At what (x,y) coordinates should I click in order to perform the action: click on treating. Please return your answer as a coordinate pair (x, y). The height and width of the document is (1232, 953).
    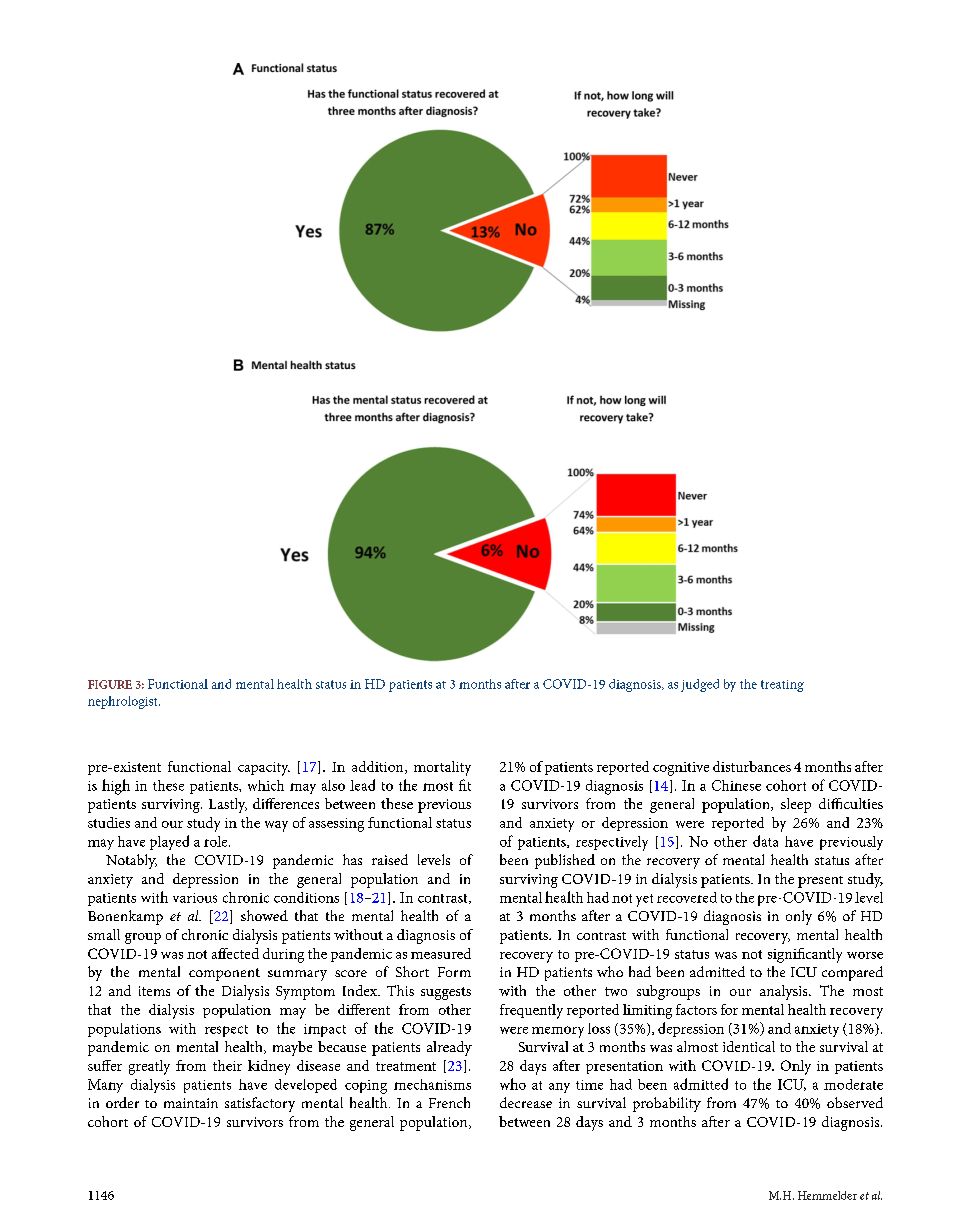
    Looking at the image, I should click on (782, 686).
